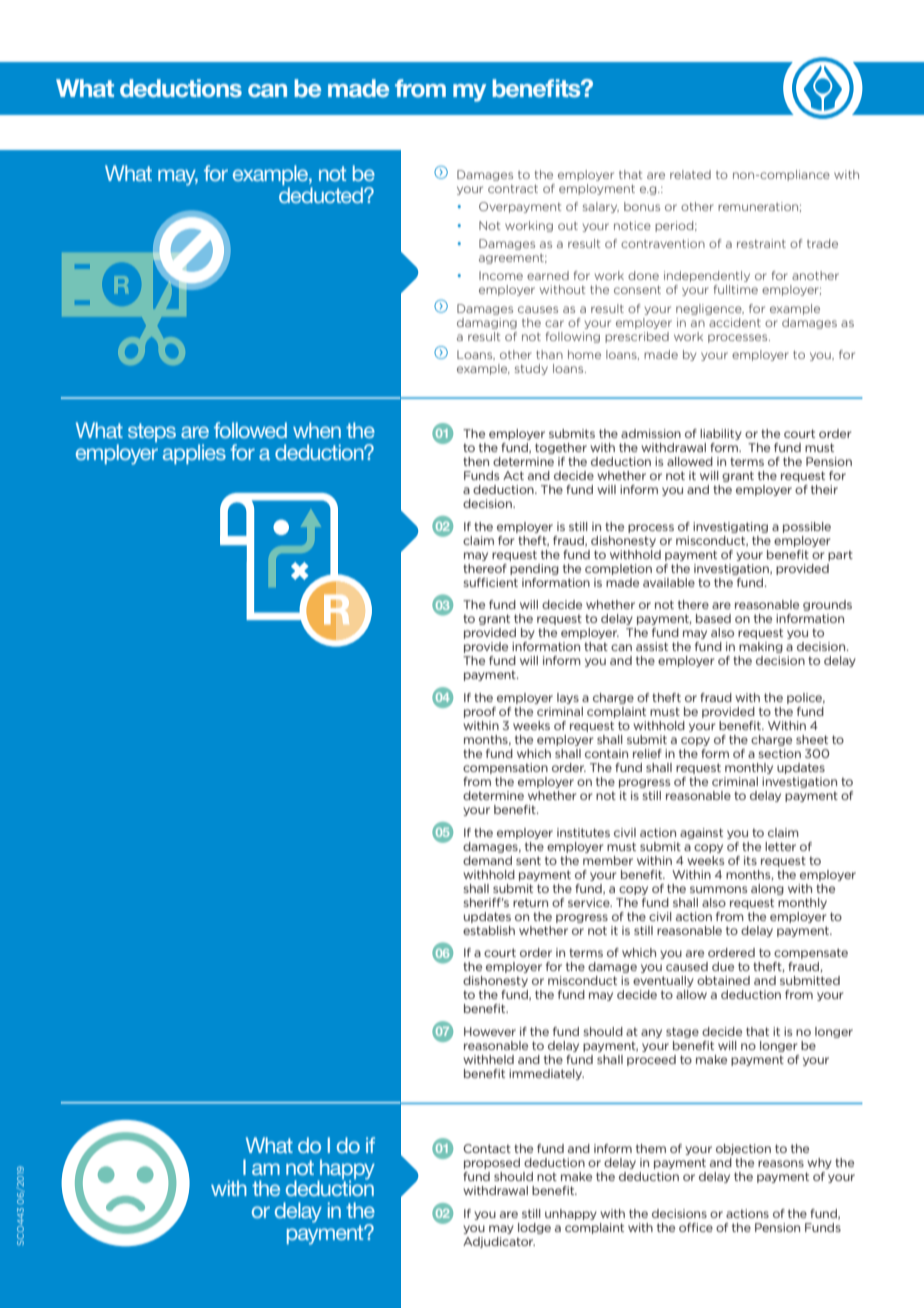  Describe the element at coordinates (194, 454) in the document. I see `applies` at that location.
